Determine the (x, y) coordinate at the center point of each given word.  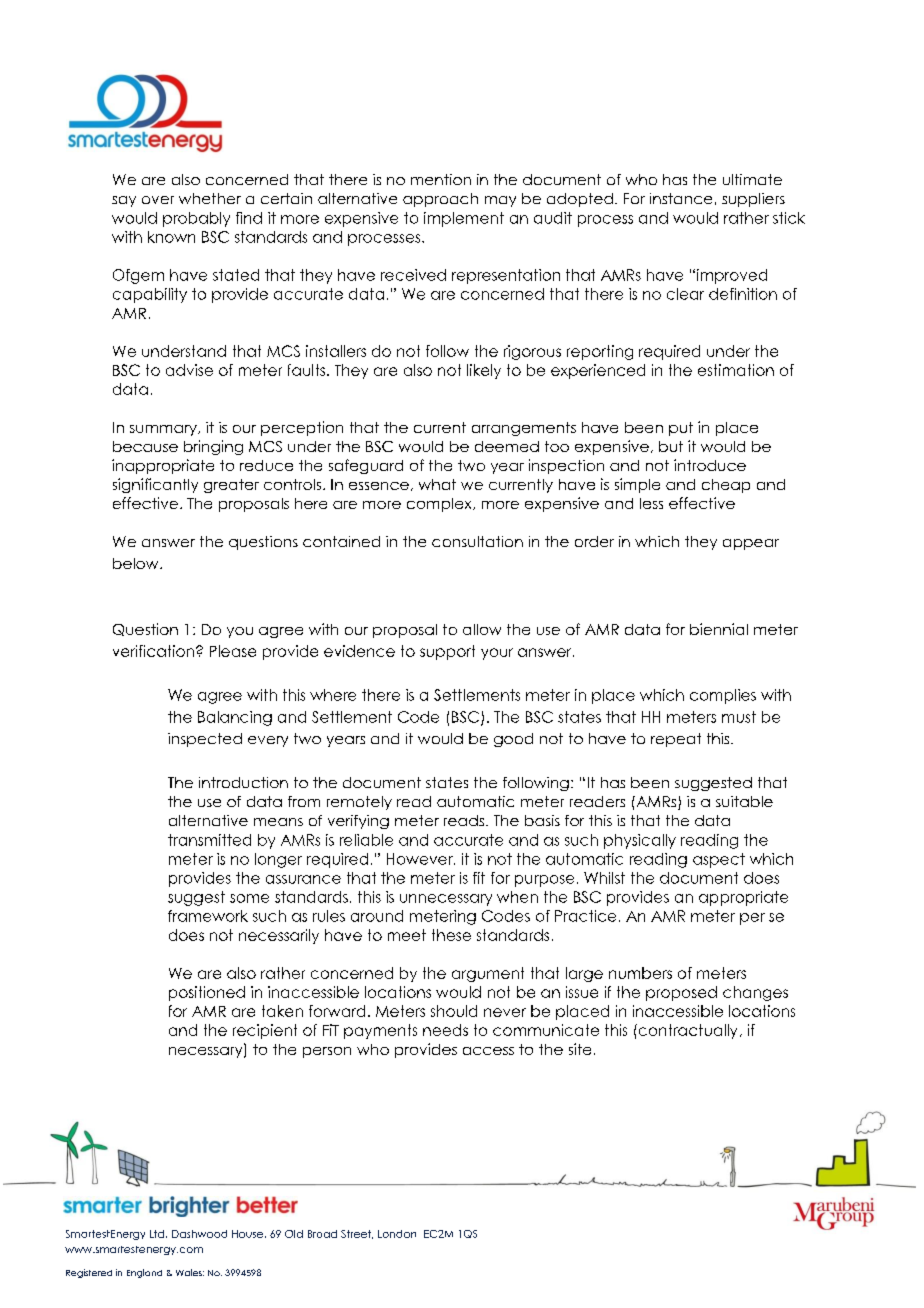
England (144, 1273)
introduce (710, 465)
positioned (207, 993)
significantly (155, 485)
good (513, 740)
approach (440, 200)
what (437, 484)
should (454, 1011)
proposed (681, 993)
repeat (676, 740)
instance (681, 198)
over (158, 200)
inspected (205, 740)
